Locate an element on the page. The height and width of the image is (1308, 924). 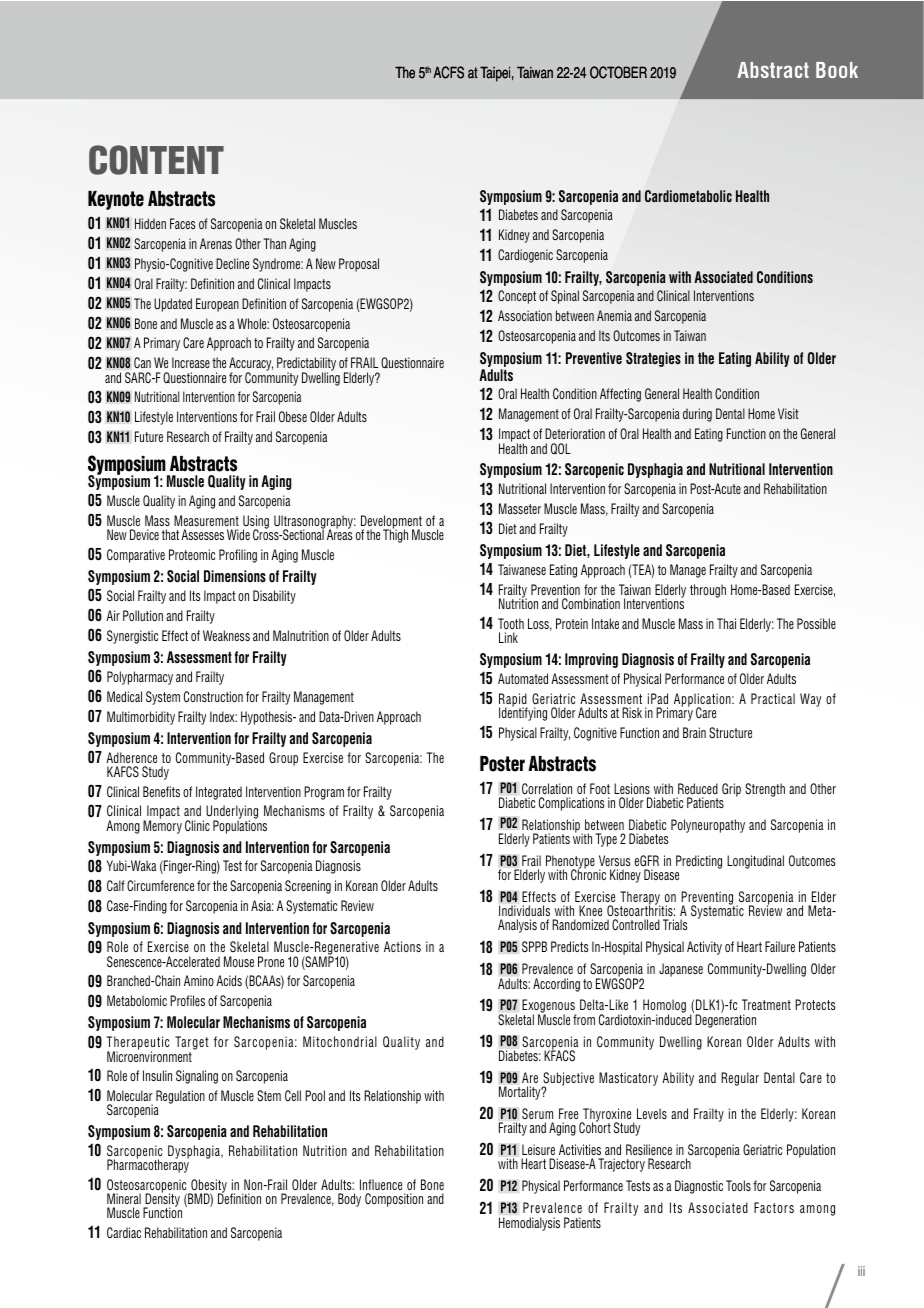
OCTOBER is located at coordinates (618, 72).
